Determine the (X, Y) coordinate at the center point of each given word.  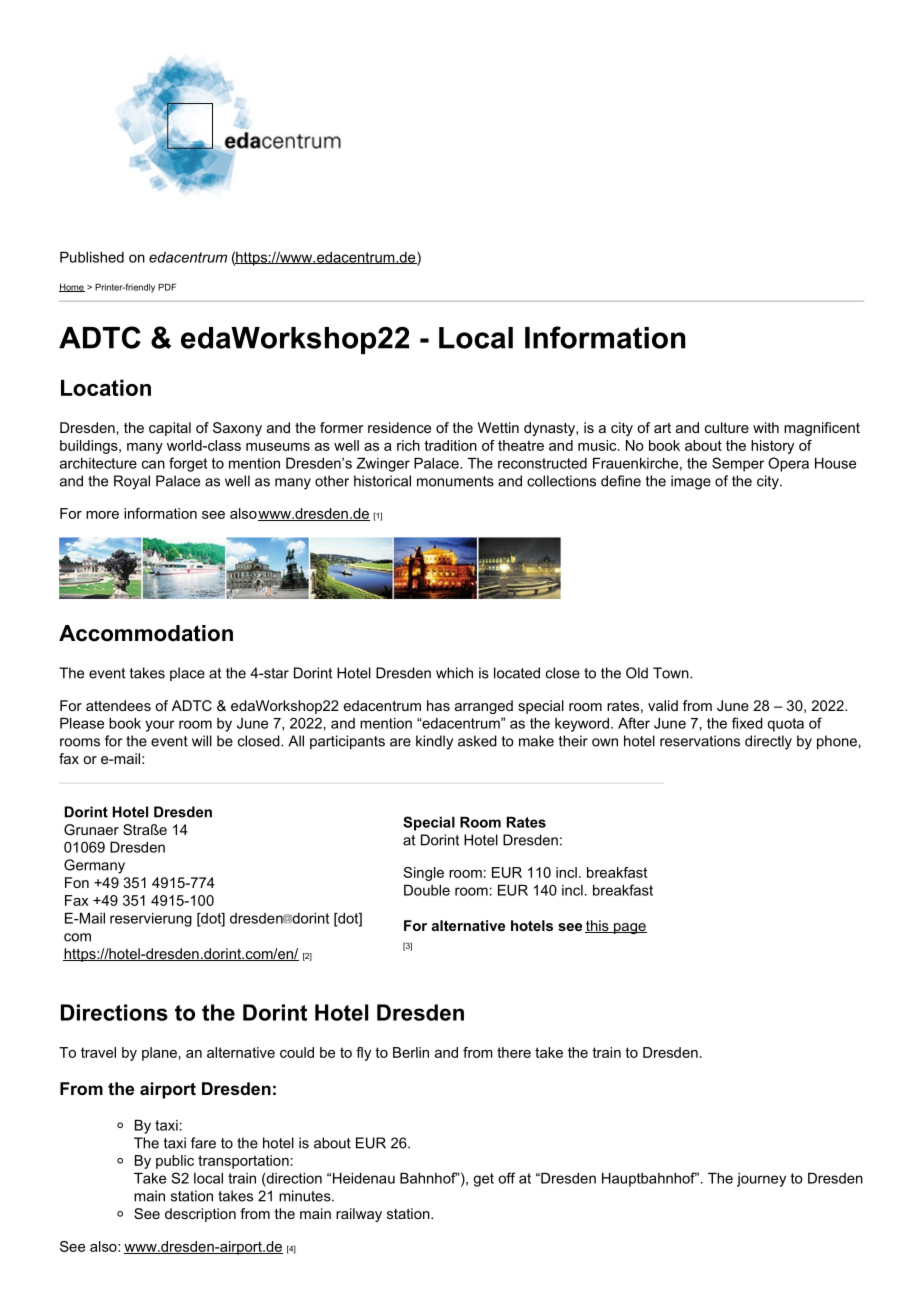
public (175, 1162)
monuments (455, 481)
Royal (132, 482)
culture (727, 427)
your (160, 726)
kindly (434, 742)
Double (427, 890)
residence (399, 427)
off (506, 1178)
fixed (747, 723)
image (691, 482)
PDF (167, 287)
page (629, 928)
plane (159, 1054)
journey (761, 1180)
